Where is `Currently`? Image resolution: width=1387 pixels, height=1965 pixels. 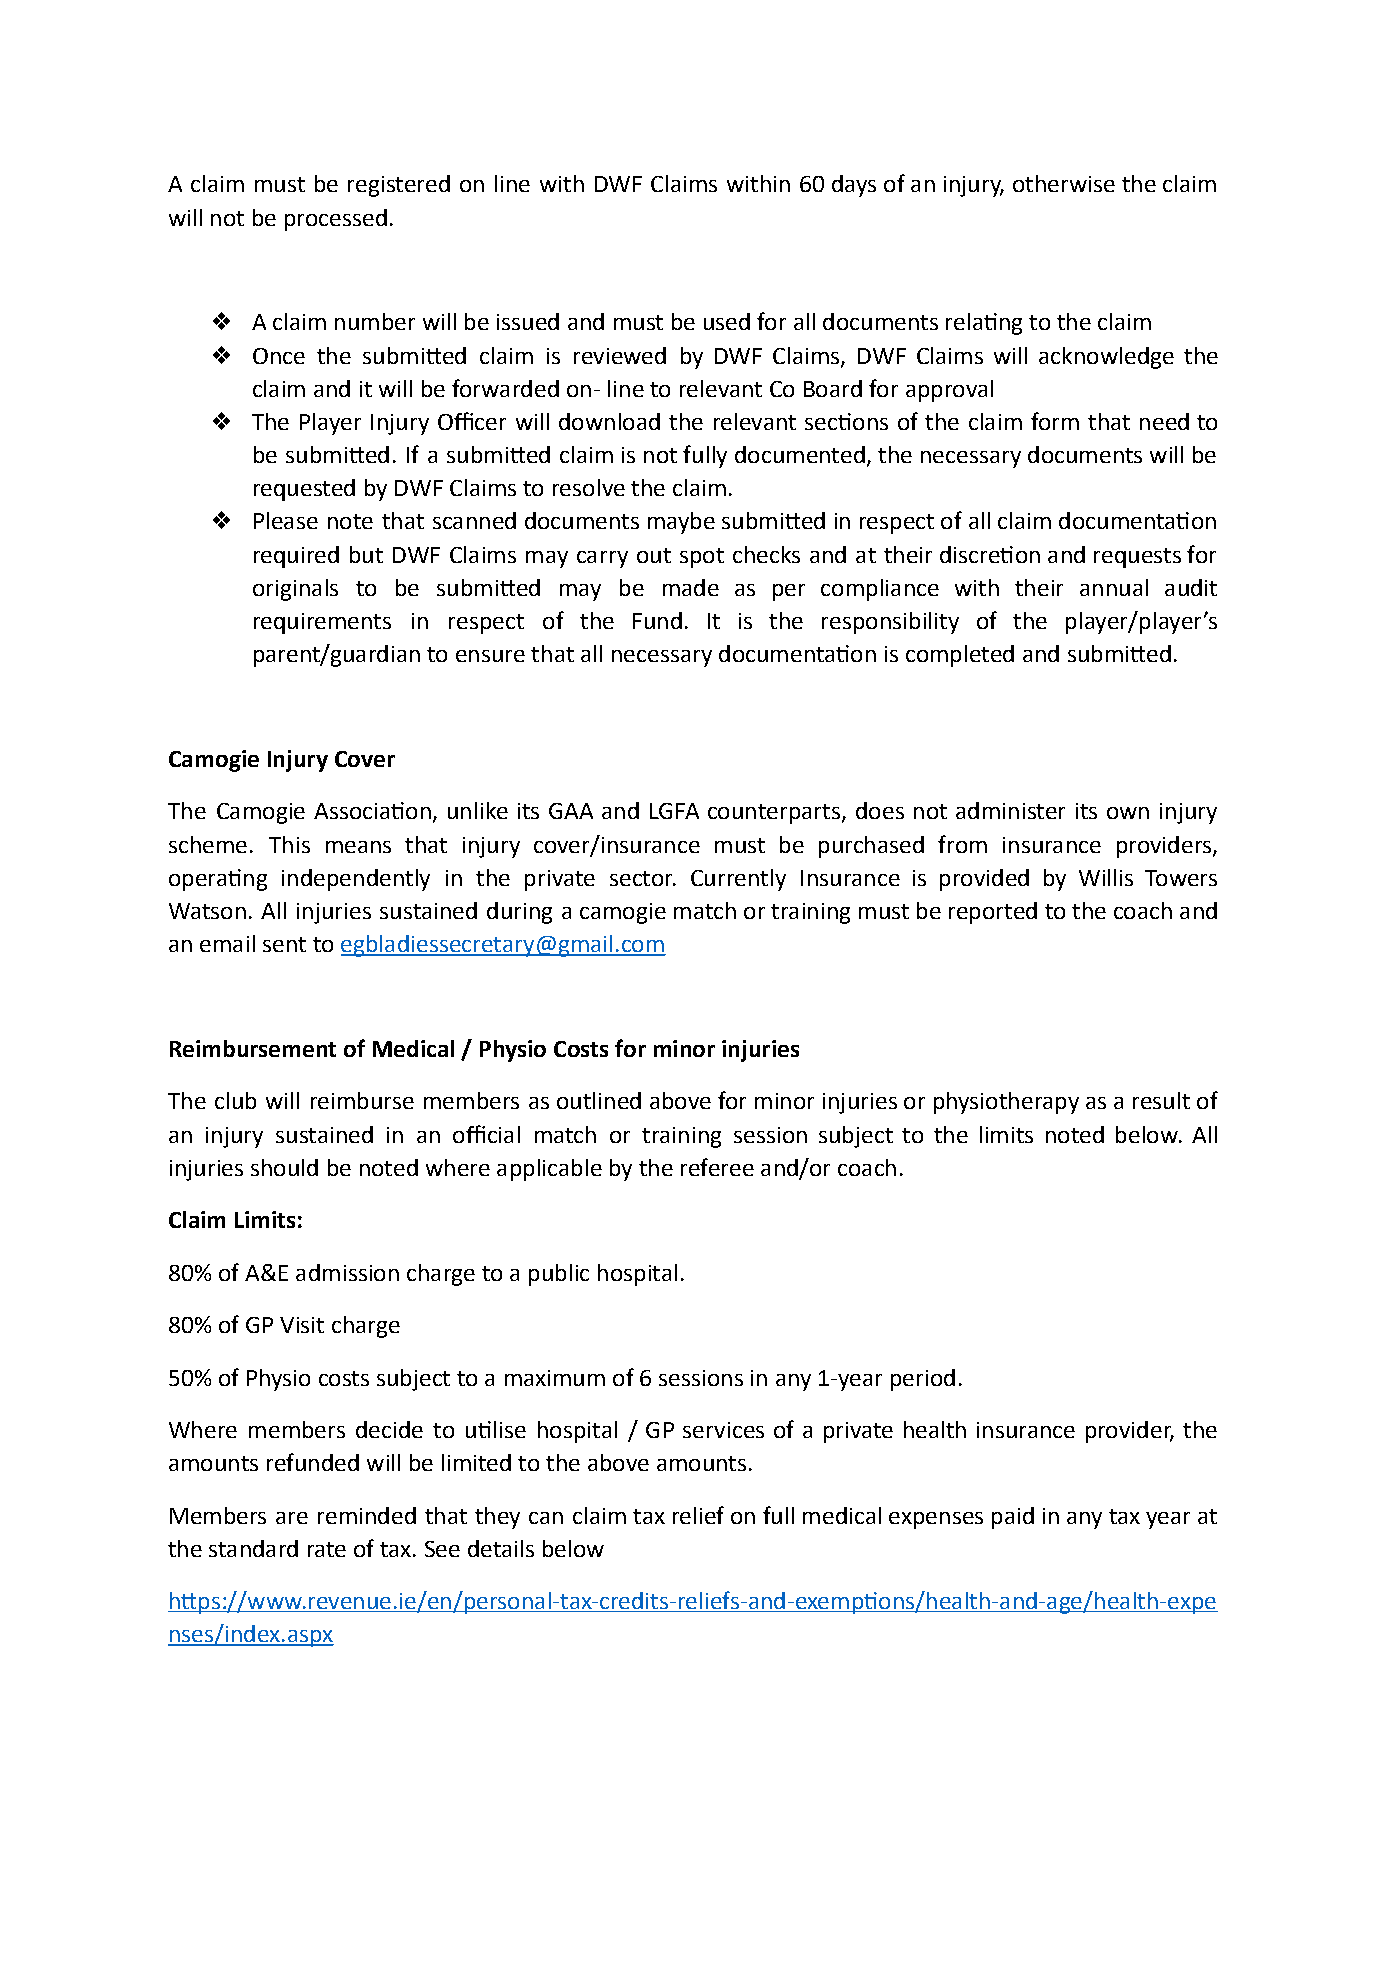
Currently is located at coordinates (738, 880).
